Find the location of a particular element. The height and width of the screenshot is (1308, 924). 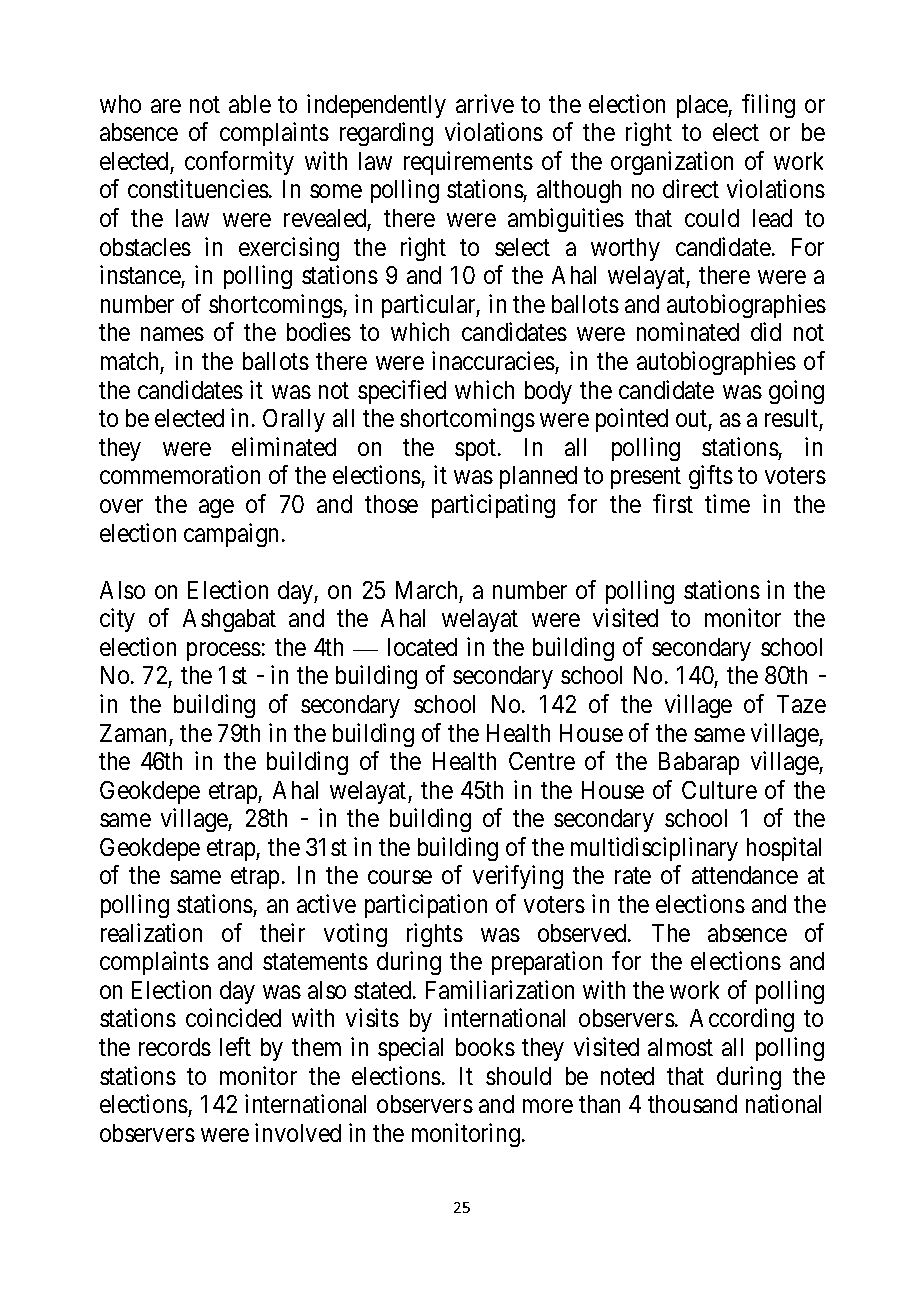

inaccuracies is located at coordinates (493, 360).
